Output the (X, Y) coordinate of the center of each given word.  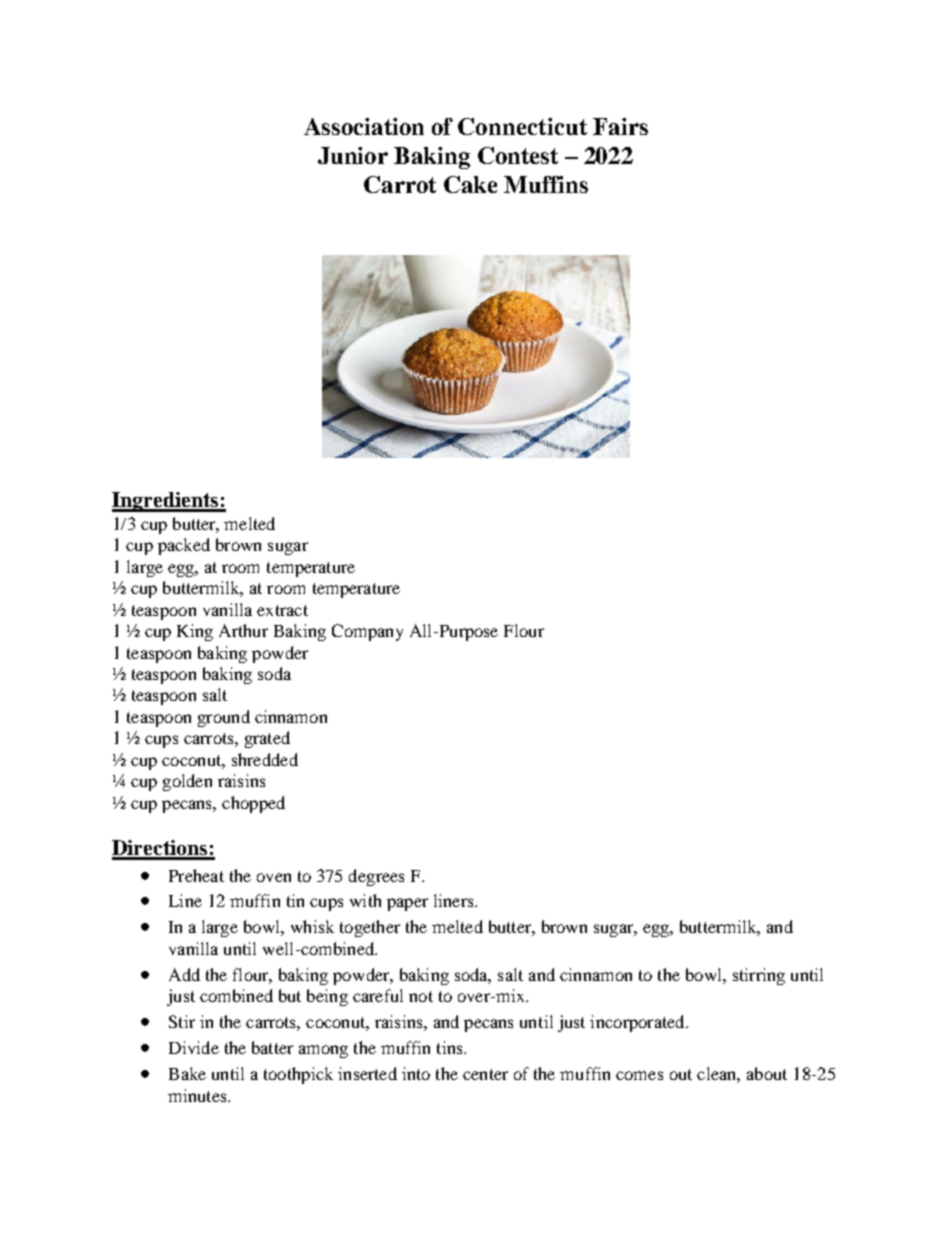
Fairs (620, 126)
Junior (353, 155)
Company (367, 632)
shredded (265, 759)
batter (272, 1047)
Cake (470, 184)
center (485, 1074)
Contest (518, 155)
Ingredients (166, 502)
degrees (376, 877)
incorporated (638, 1023)
